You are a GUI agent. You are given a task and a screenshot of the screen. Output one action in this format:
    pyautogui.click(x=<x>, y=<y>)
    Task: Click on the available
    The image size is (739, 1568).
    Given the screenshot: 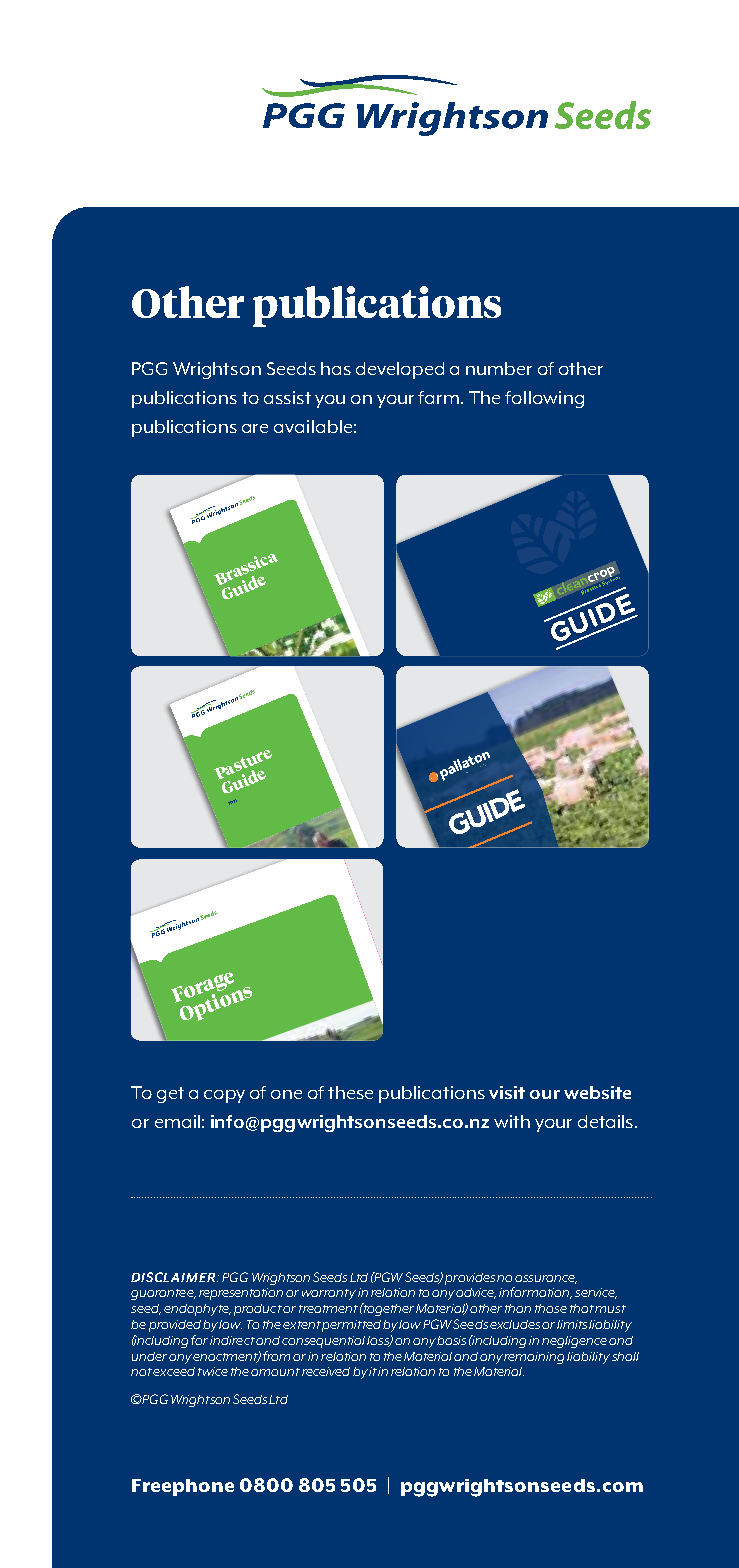 What is the action you would take?
    pyautogui.click(x=313, y=426)
